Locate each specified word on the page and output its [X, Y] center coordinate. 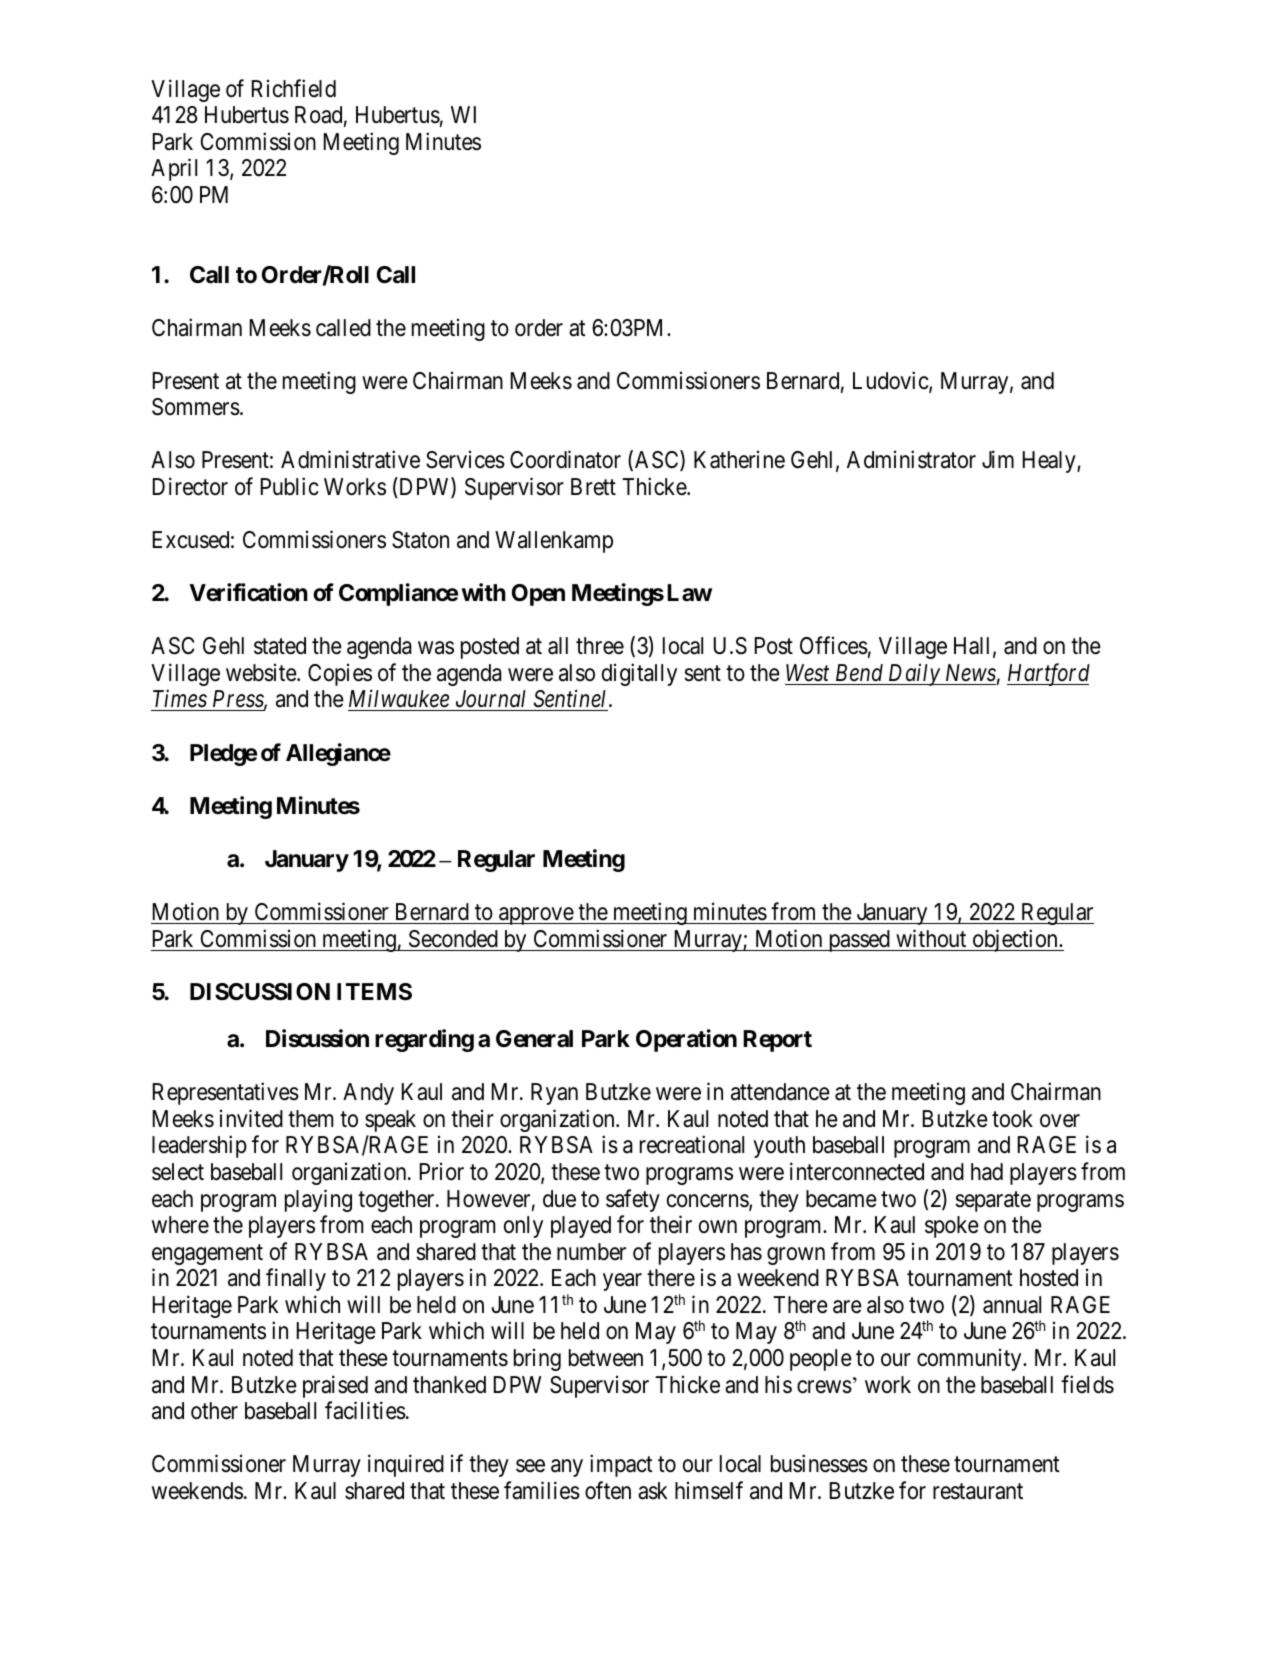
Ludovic [891, 381]
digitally [639, 674]
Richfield [294, 88]
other [214, 1411]
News [971, 673]
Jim [998, 459]
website [262, 672]
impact [621, 1465]
